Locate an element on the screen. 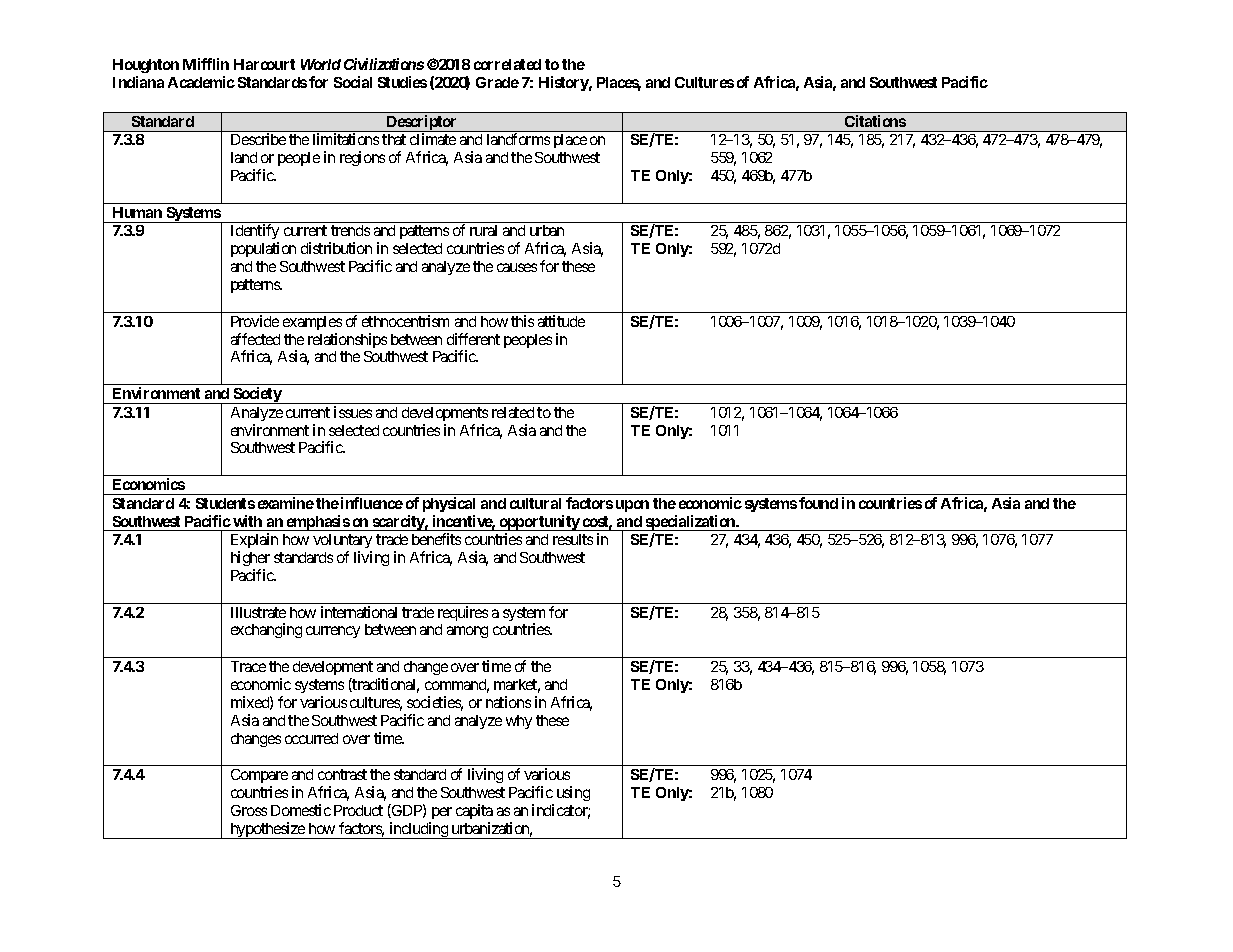 The image size is (1233, 952). Studies is located at coordinates (402, 82).
